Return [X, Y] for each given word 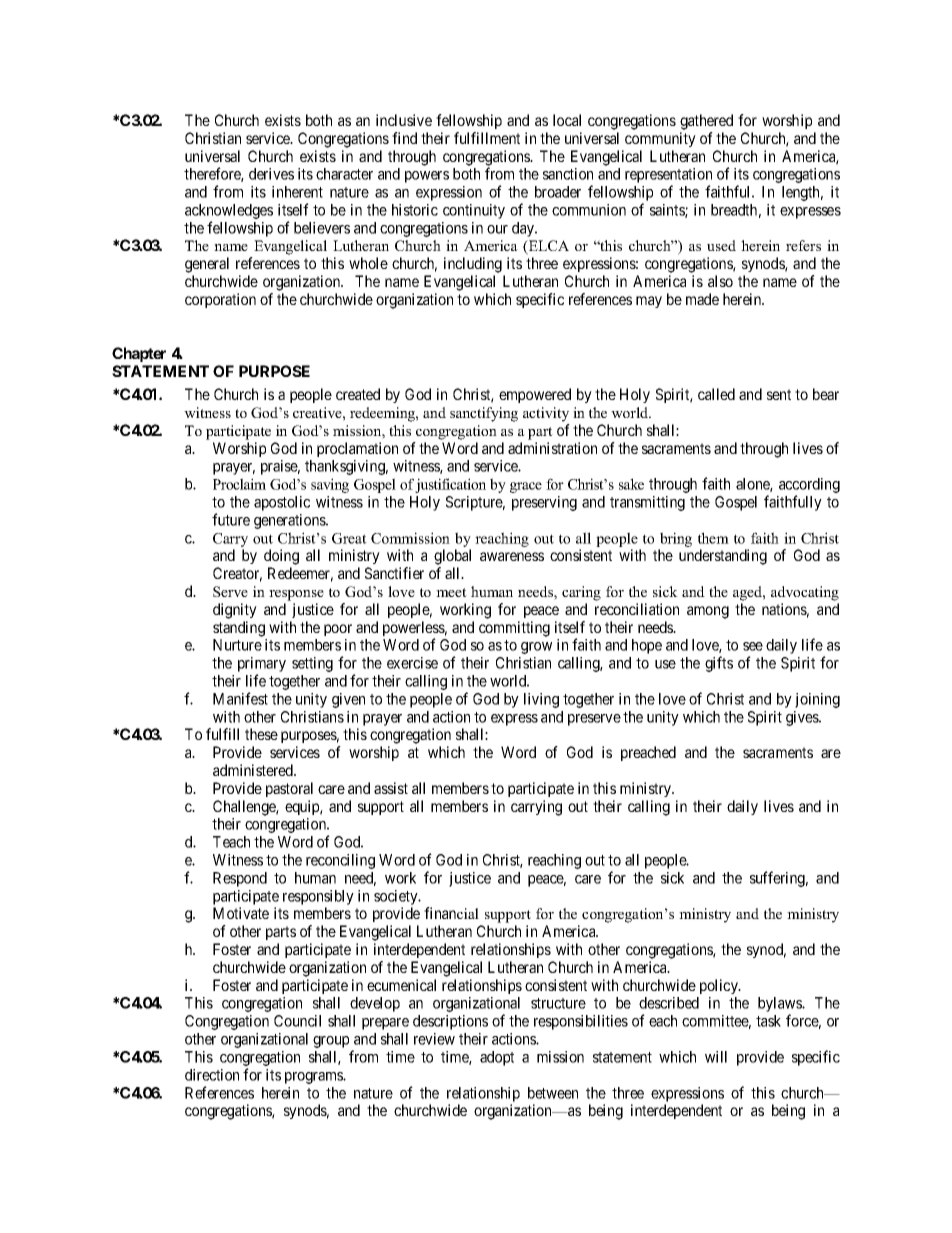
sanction [568, 174]
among [708, 612]
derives [271, 174]
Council [297, 1021]
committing [514, 629]
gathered [706, 122]
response [296, 595]
